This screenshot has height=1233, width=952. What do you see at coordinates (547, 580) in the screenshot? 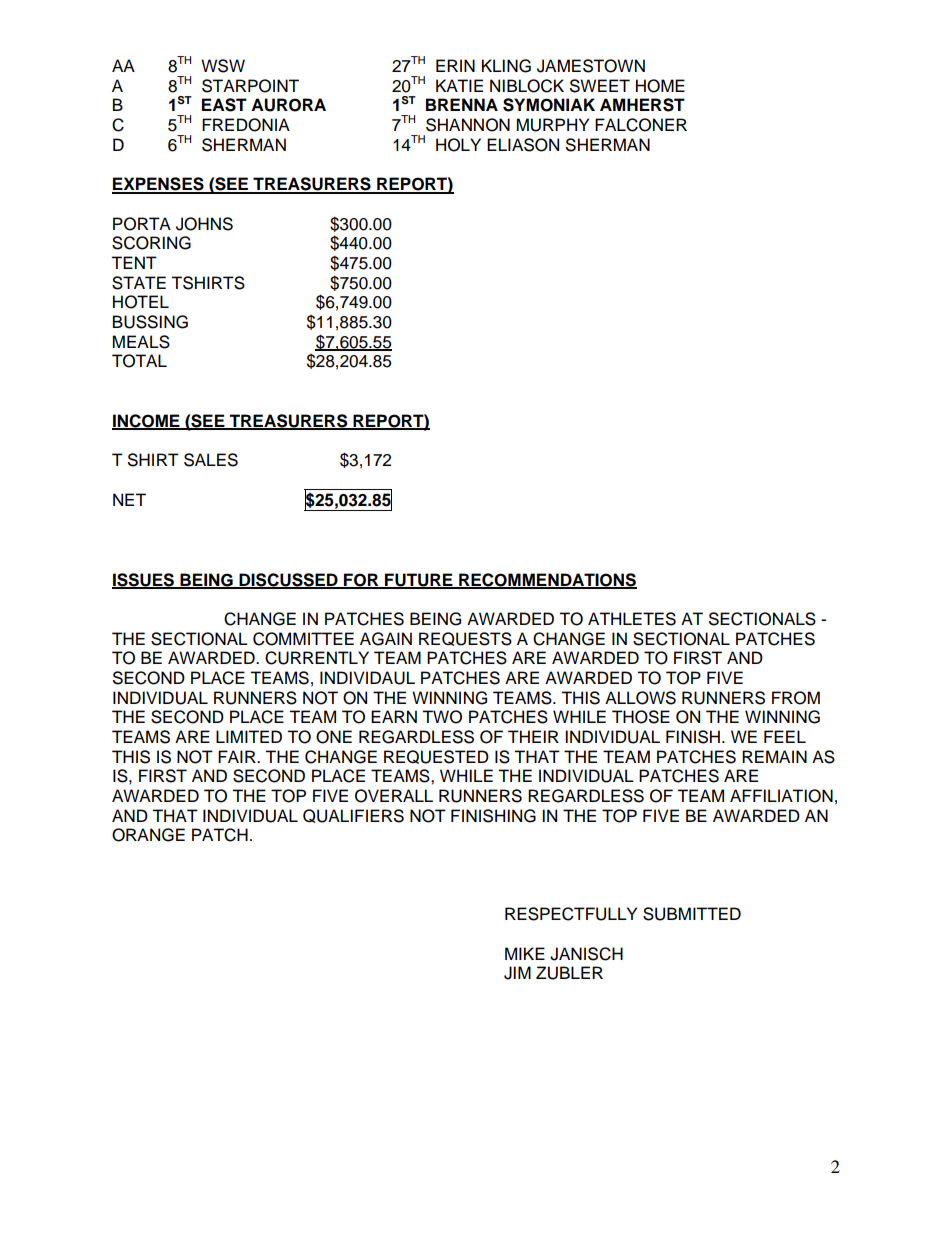
I see `RECOMMENDATIONS` at bounding box center [547, 580].
